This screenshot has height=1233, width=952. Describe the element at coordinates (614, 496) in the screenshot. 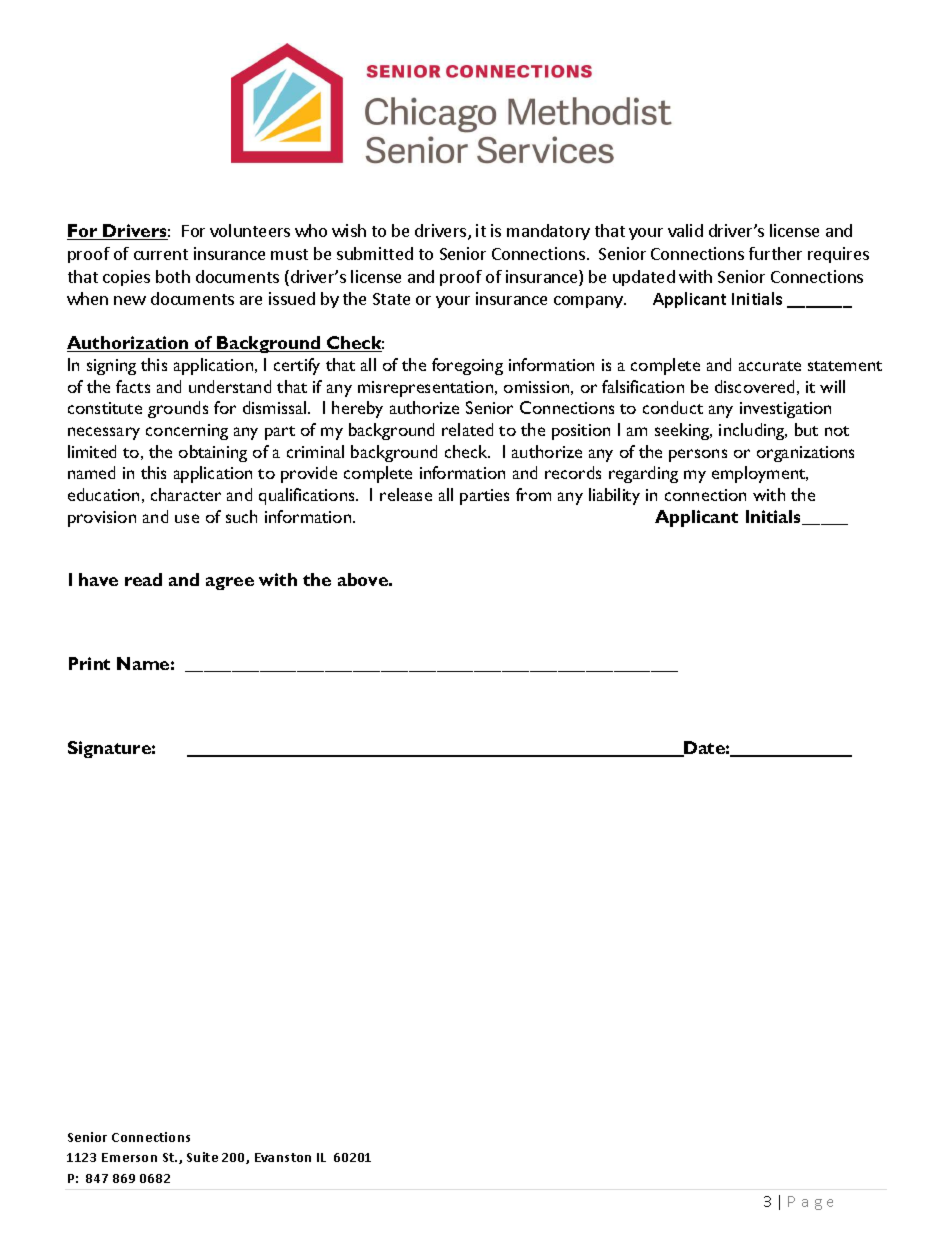

I see `liability` at that location.
